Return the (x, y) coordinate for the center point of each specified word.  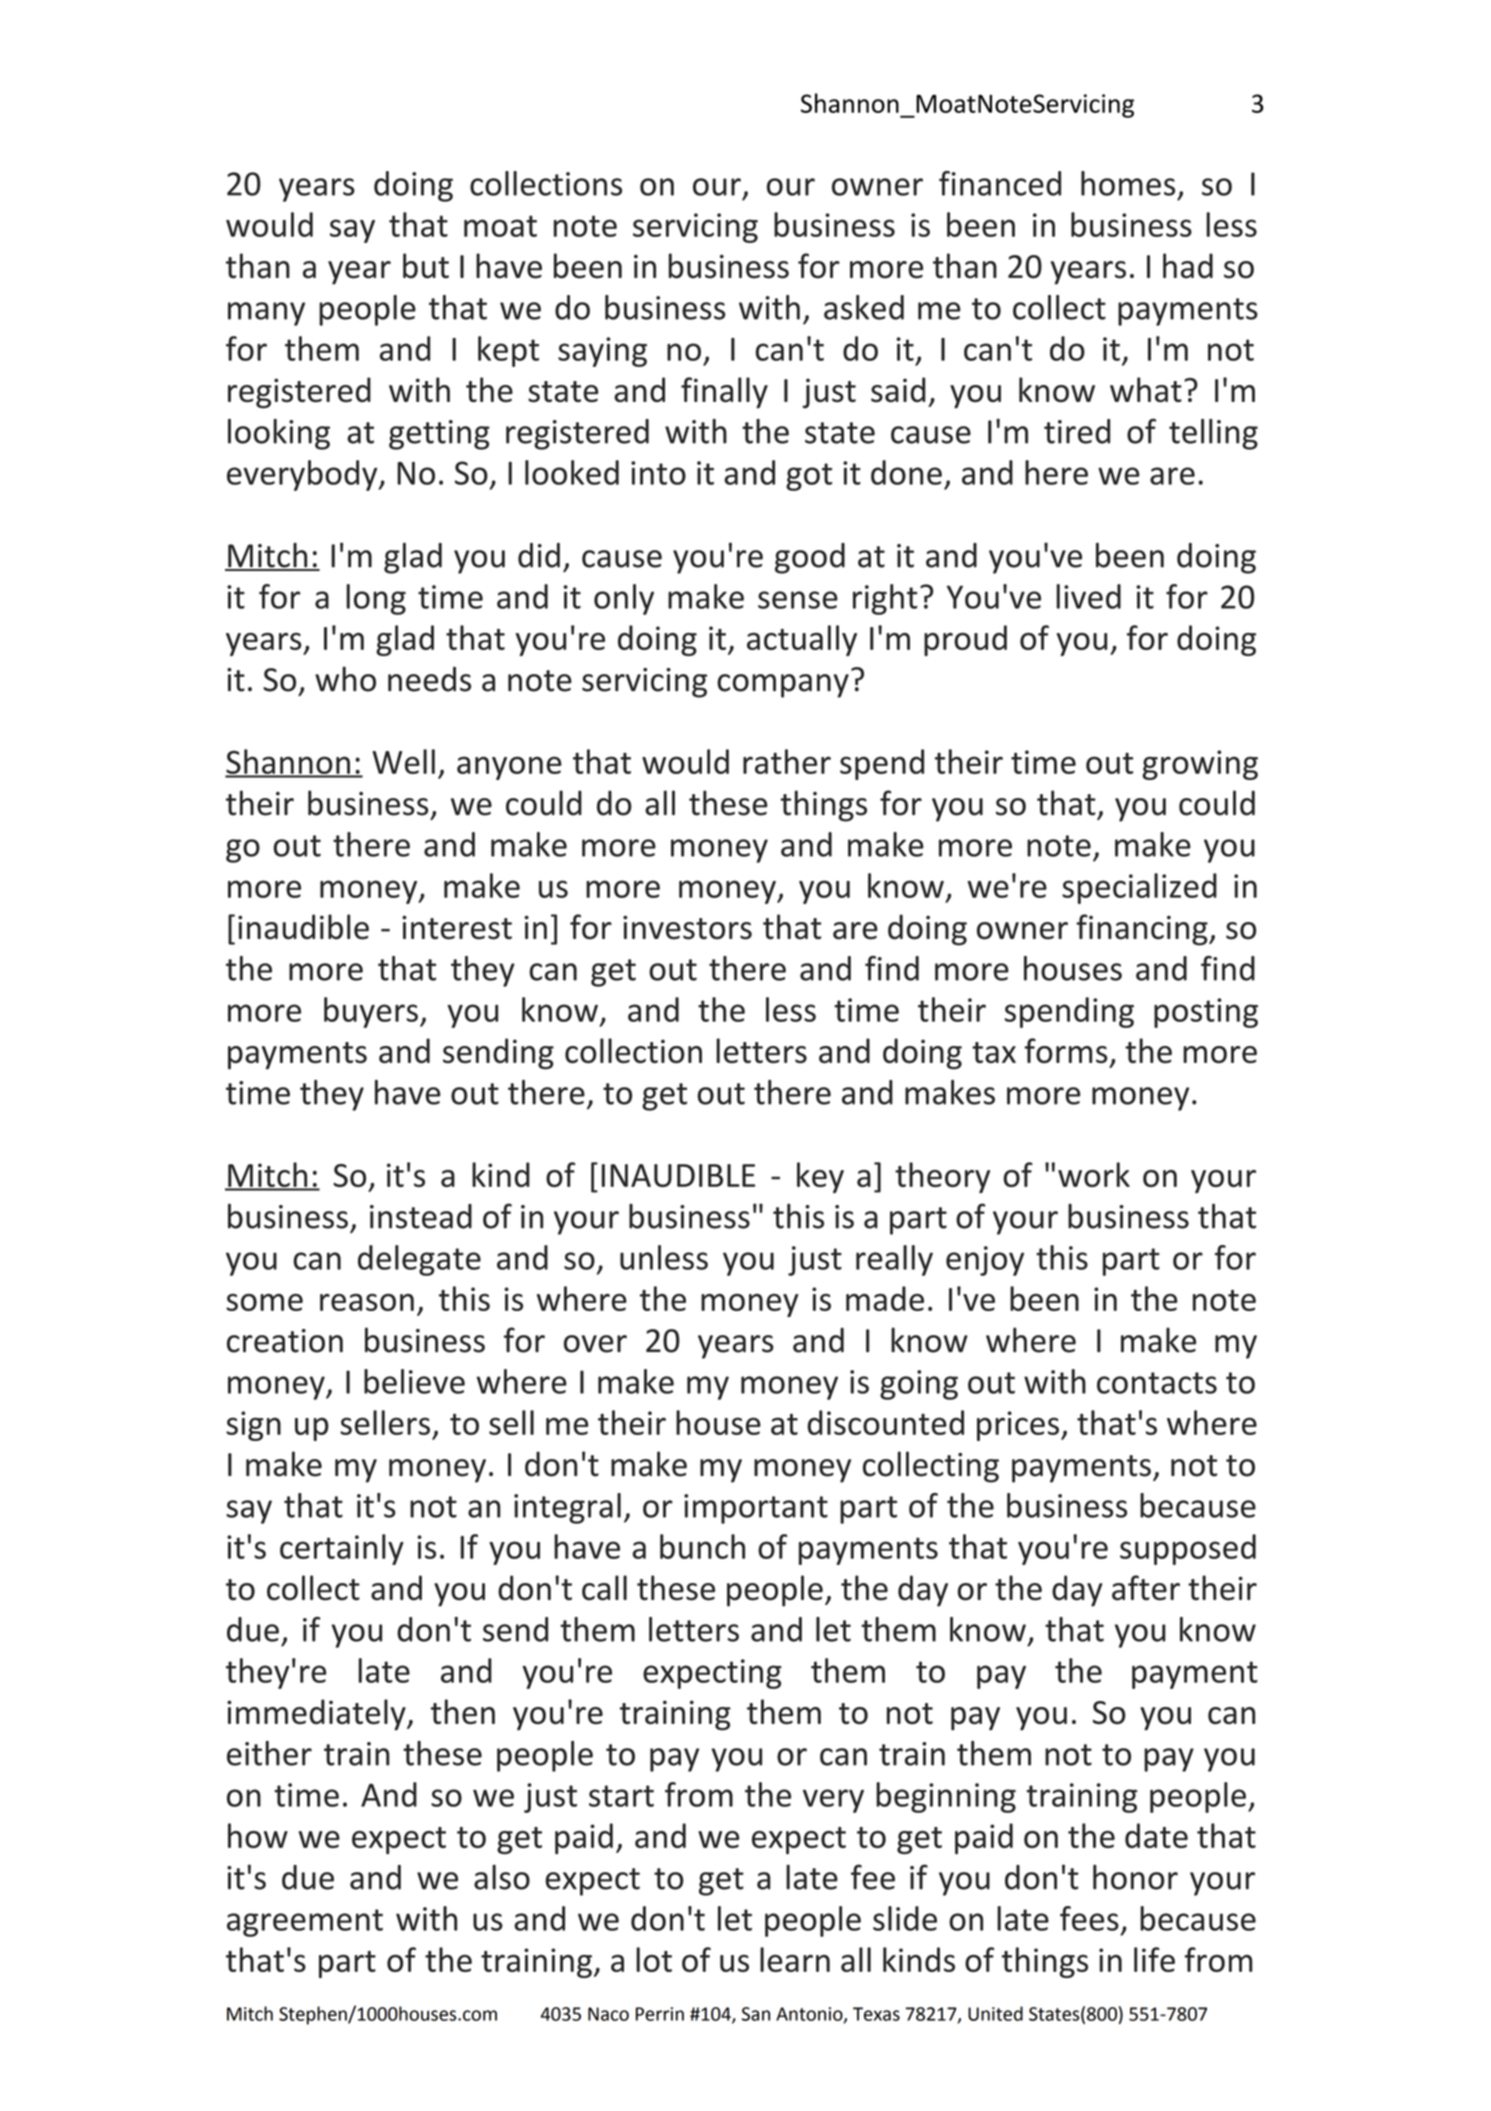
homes (1128, 183)
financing (1143, 930)
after (1146, 1588)
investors (687, 927)
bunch (702, 1546)
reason (367, 1302)
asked (864, 307)
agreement (305, 1923)
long (376, 599)
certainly (342, 1549)
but (426, 266)
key (820, 1177)
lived (1088, 596)
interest (457, 927)
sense (798, 600)
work (1094, 1174)
